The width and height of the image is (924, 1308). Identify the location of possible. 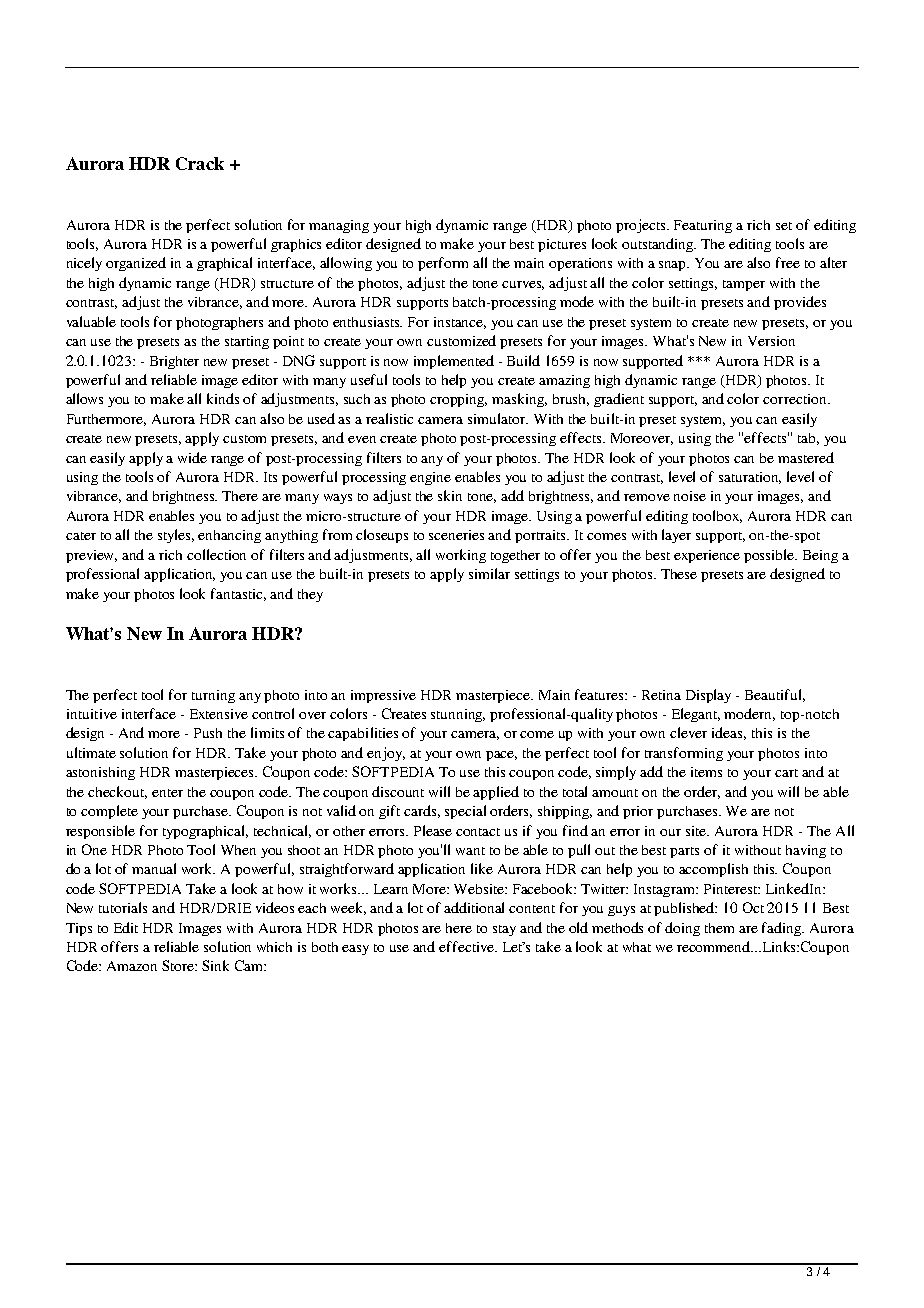
(770, 556).
